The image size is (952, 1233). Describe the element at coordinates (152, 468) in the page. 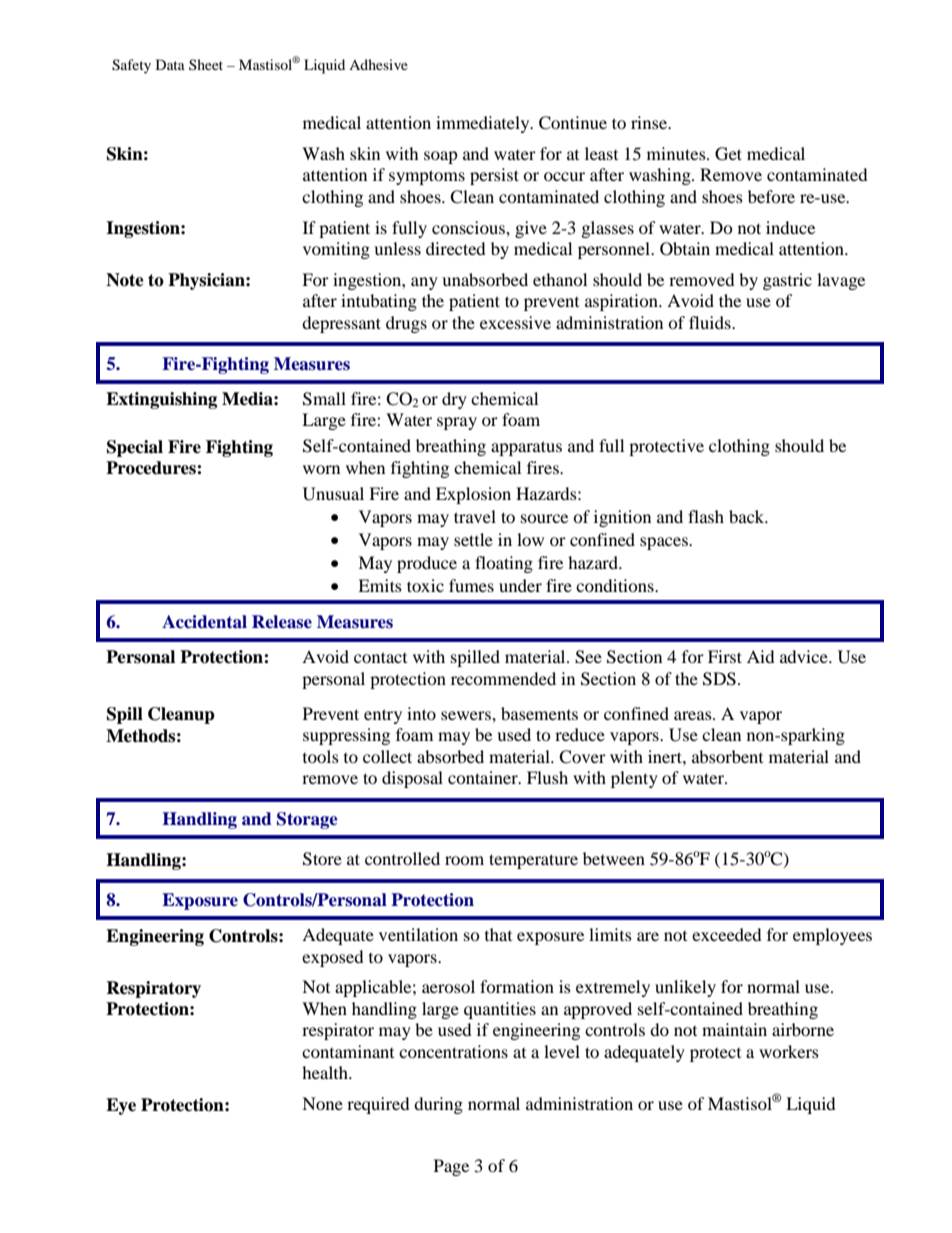

I see `Procedures` at that location.
